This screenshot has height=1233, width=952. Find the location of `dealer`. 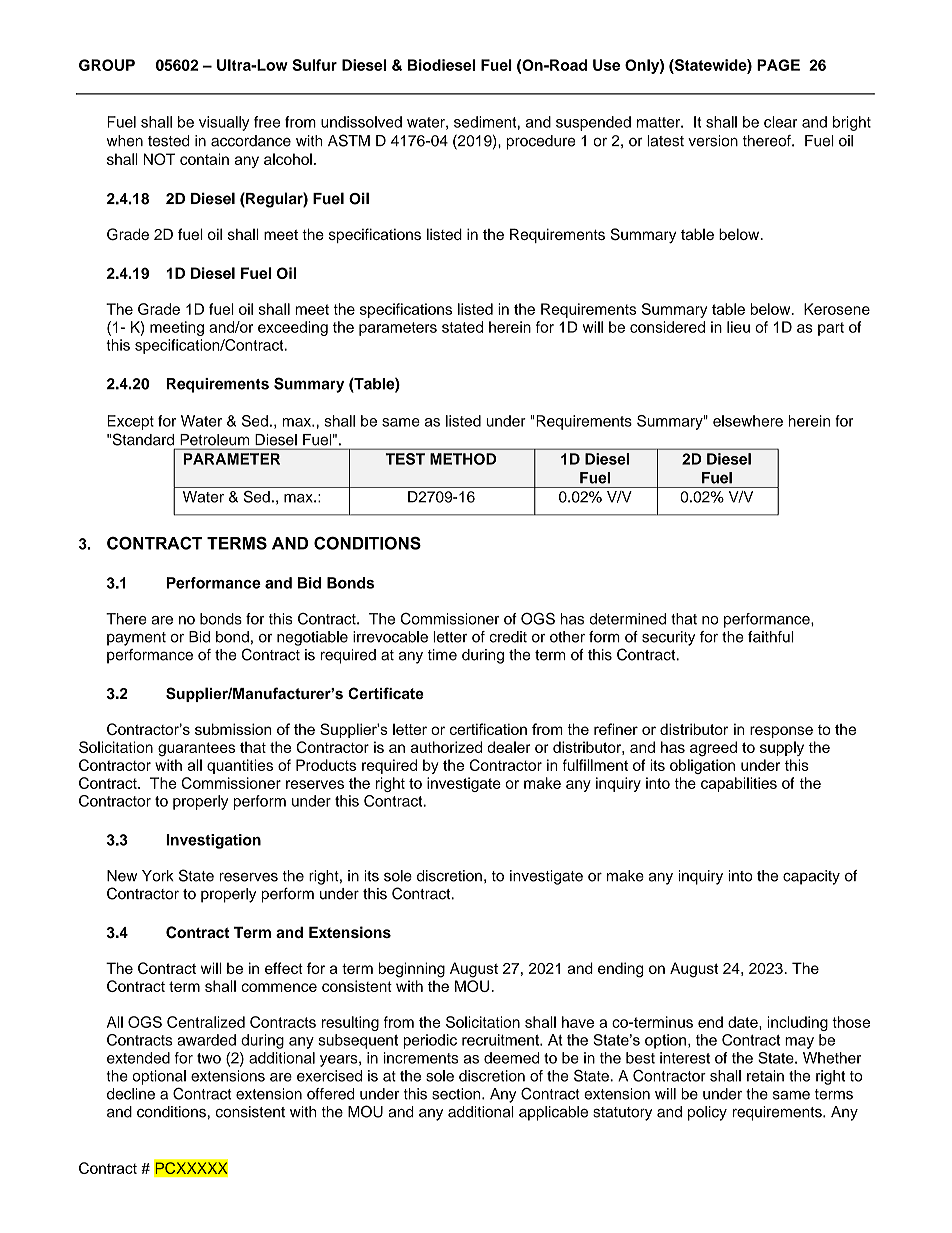

dealer is located at coordinates (508, 747).
